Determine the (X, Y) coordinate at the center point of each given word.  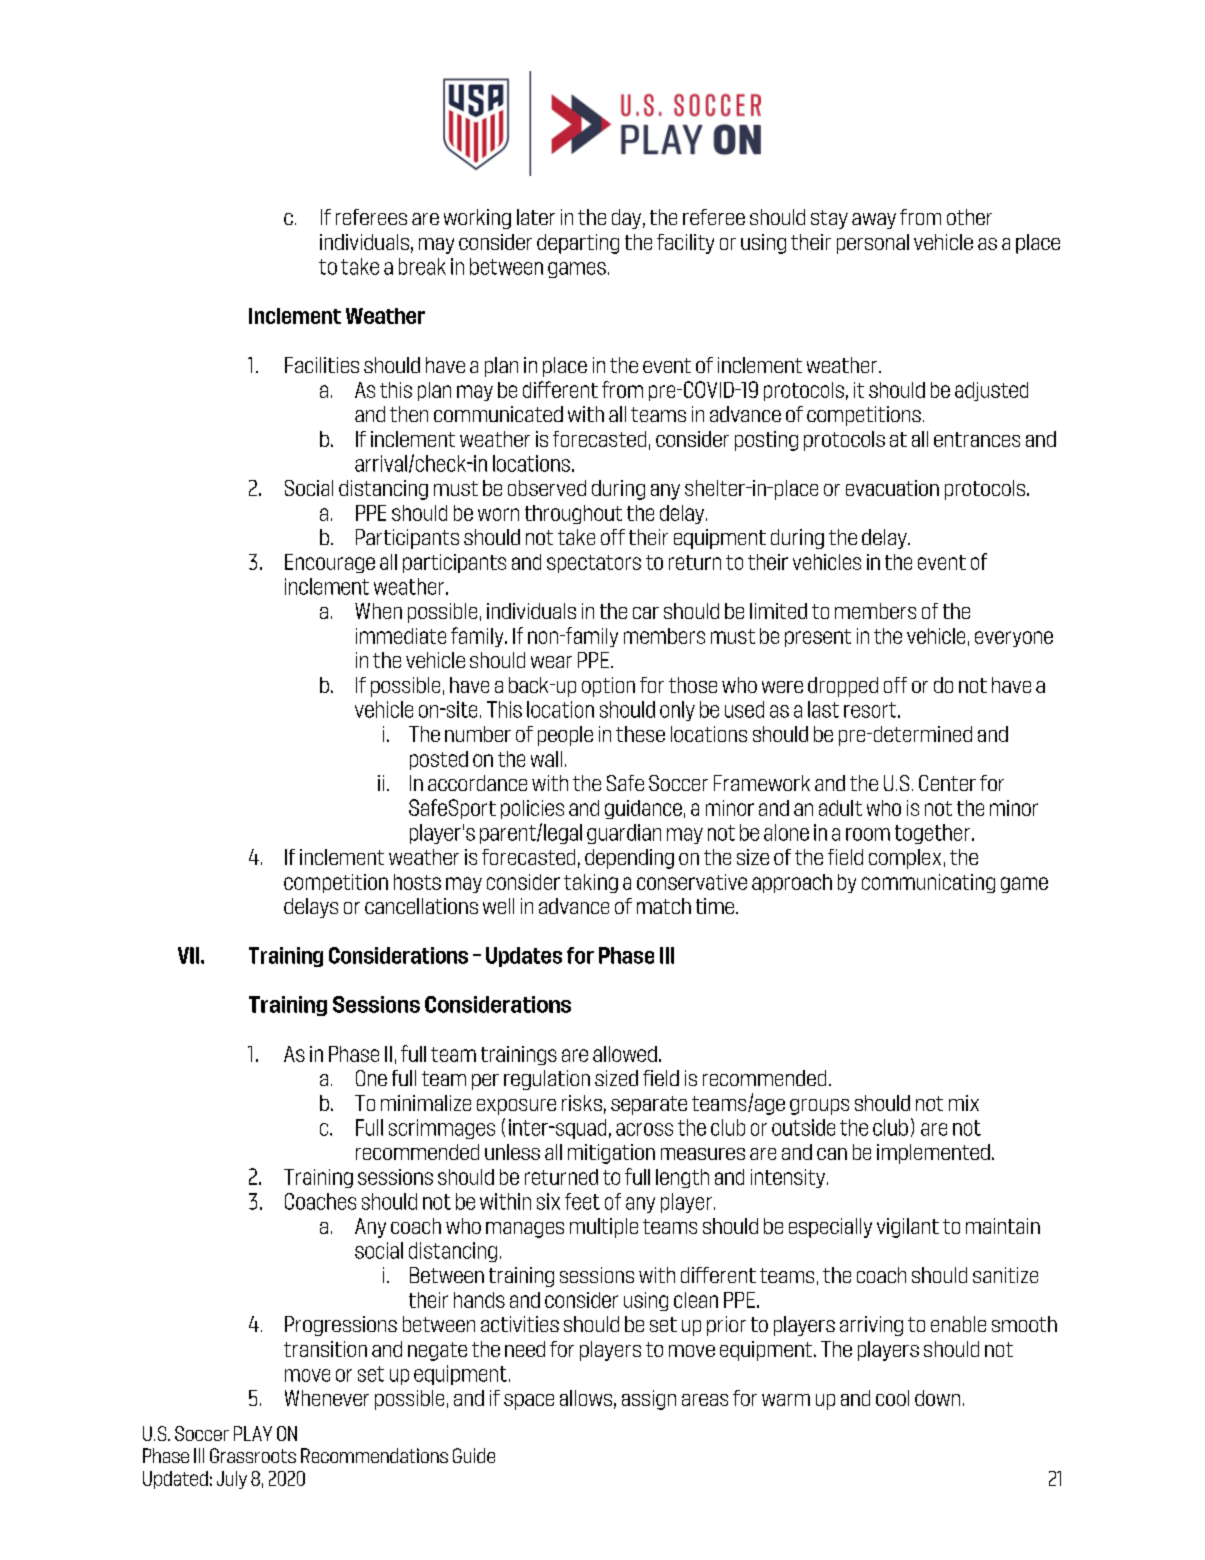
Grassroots (253, 1455)
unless (512, 1152)
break (422, 266)
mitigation (611, 1154)
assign (649, 1400)
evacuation (892, 488)
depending (629, 859)
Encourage (330, 563)
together (932, 834)
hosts (417, 882)
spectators (594, 564)
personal (873, 244)
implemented (933, 1154)
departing (578, 244)
